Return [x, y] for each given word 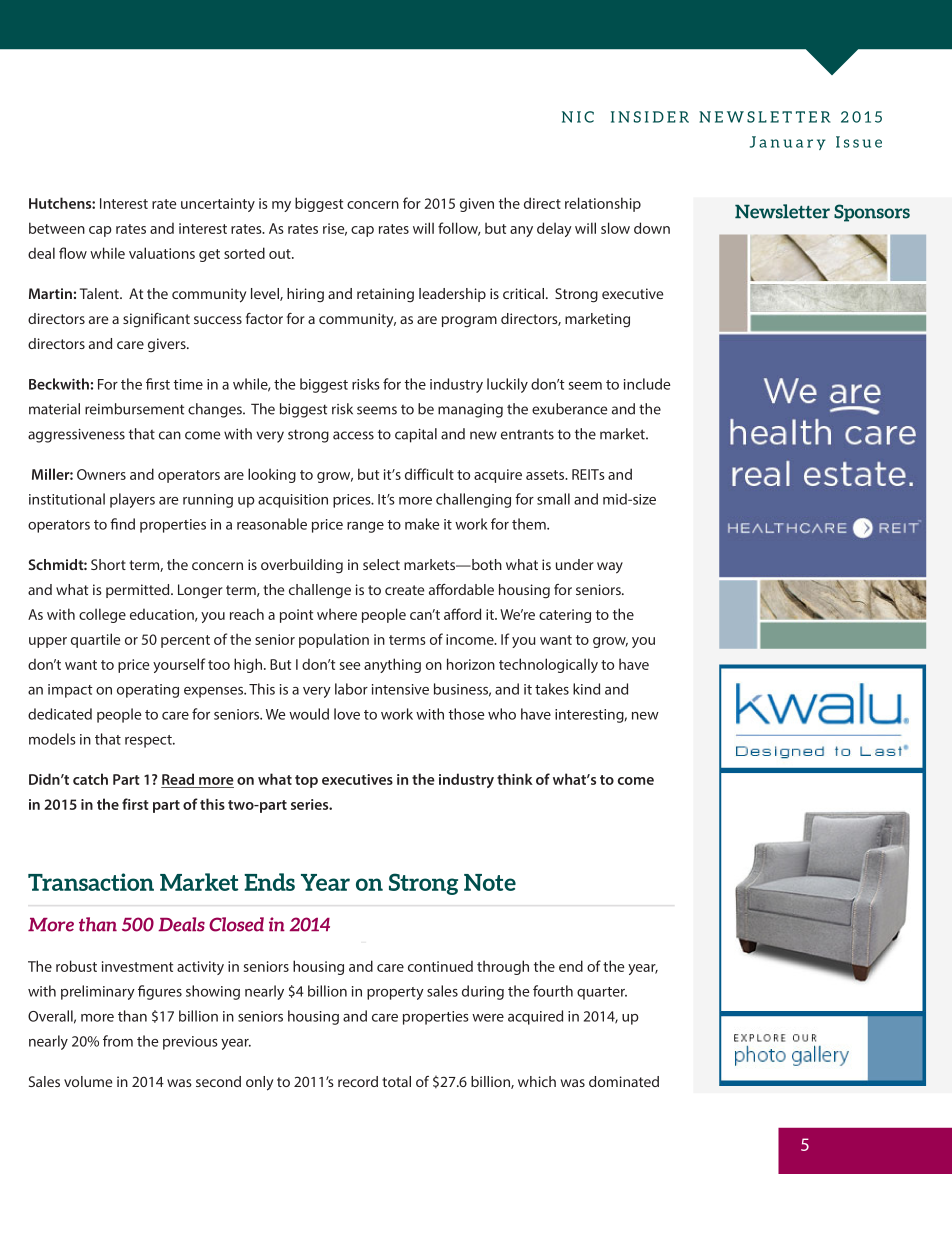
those [466, 714]
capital [416, 435]
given [477, 205]
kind [586, 689]
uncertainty [218, 205]
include [647, 384]
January [788, 143]
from [118, 1041]
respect [149, 741]
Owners [101, 474]
